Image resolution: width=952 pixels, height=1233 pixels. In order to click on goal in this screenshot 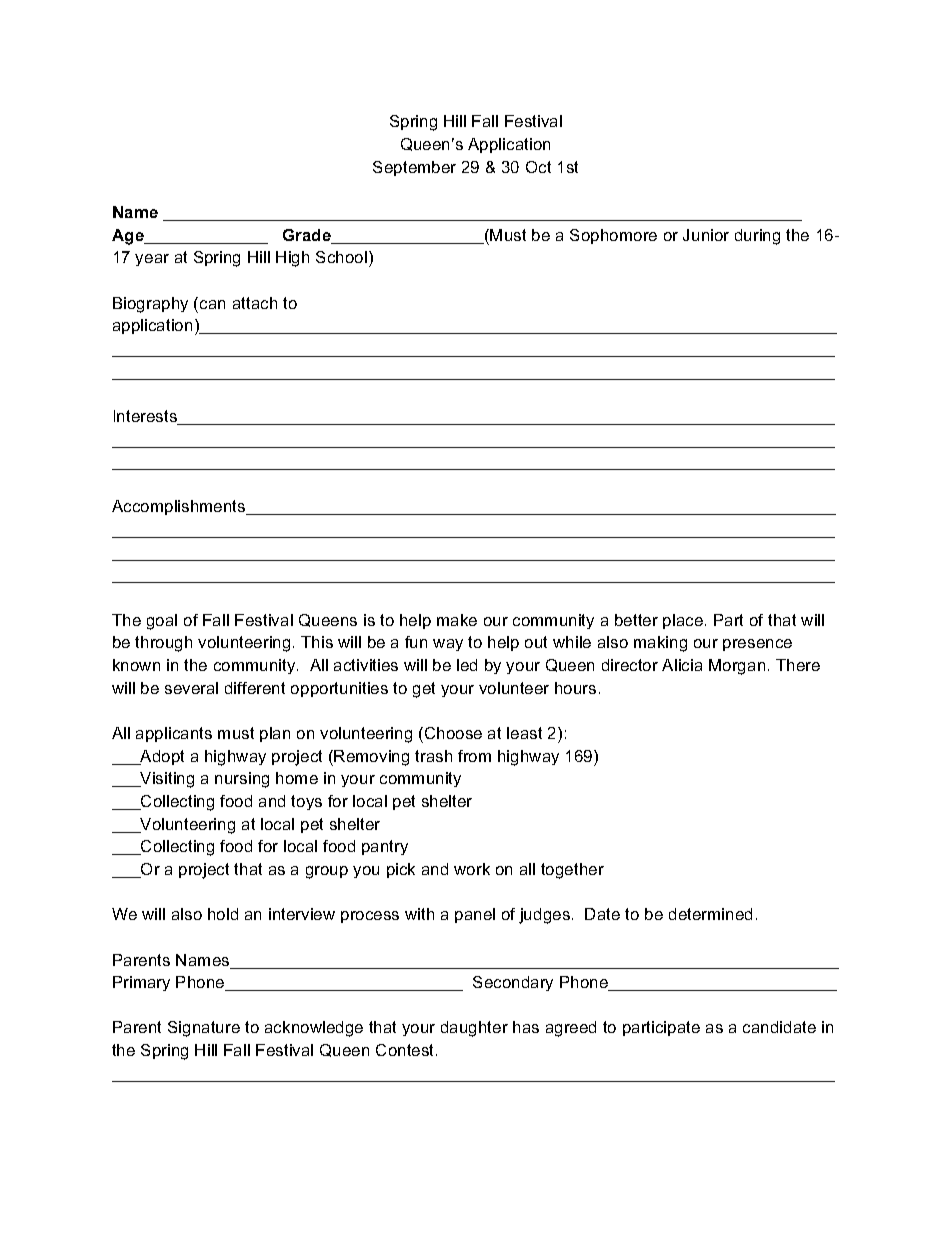, I will do `click(162, 622)`.
